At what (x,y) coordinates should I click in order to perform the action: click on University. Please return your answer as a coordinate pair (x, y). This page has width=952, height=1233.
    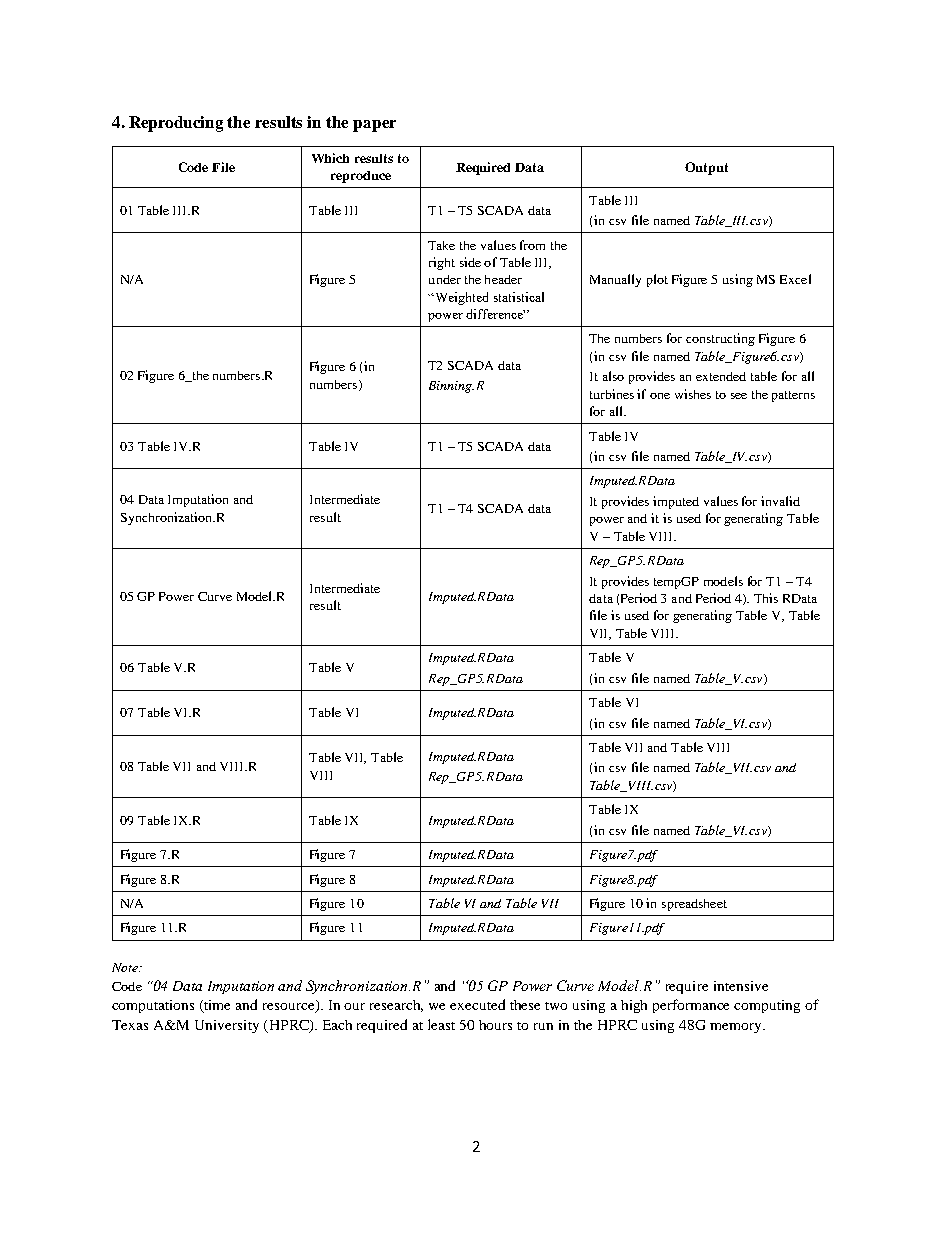
    Looking at the image, I should click on (227, 1026).
